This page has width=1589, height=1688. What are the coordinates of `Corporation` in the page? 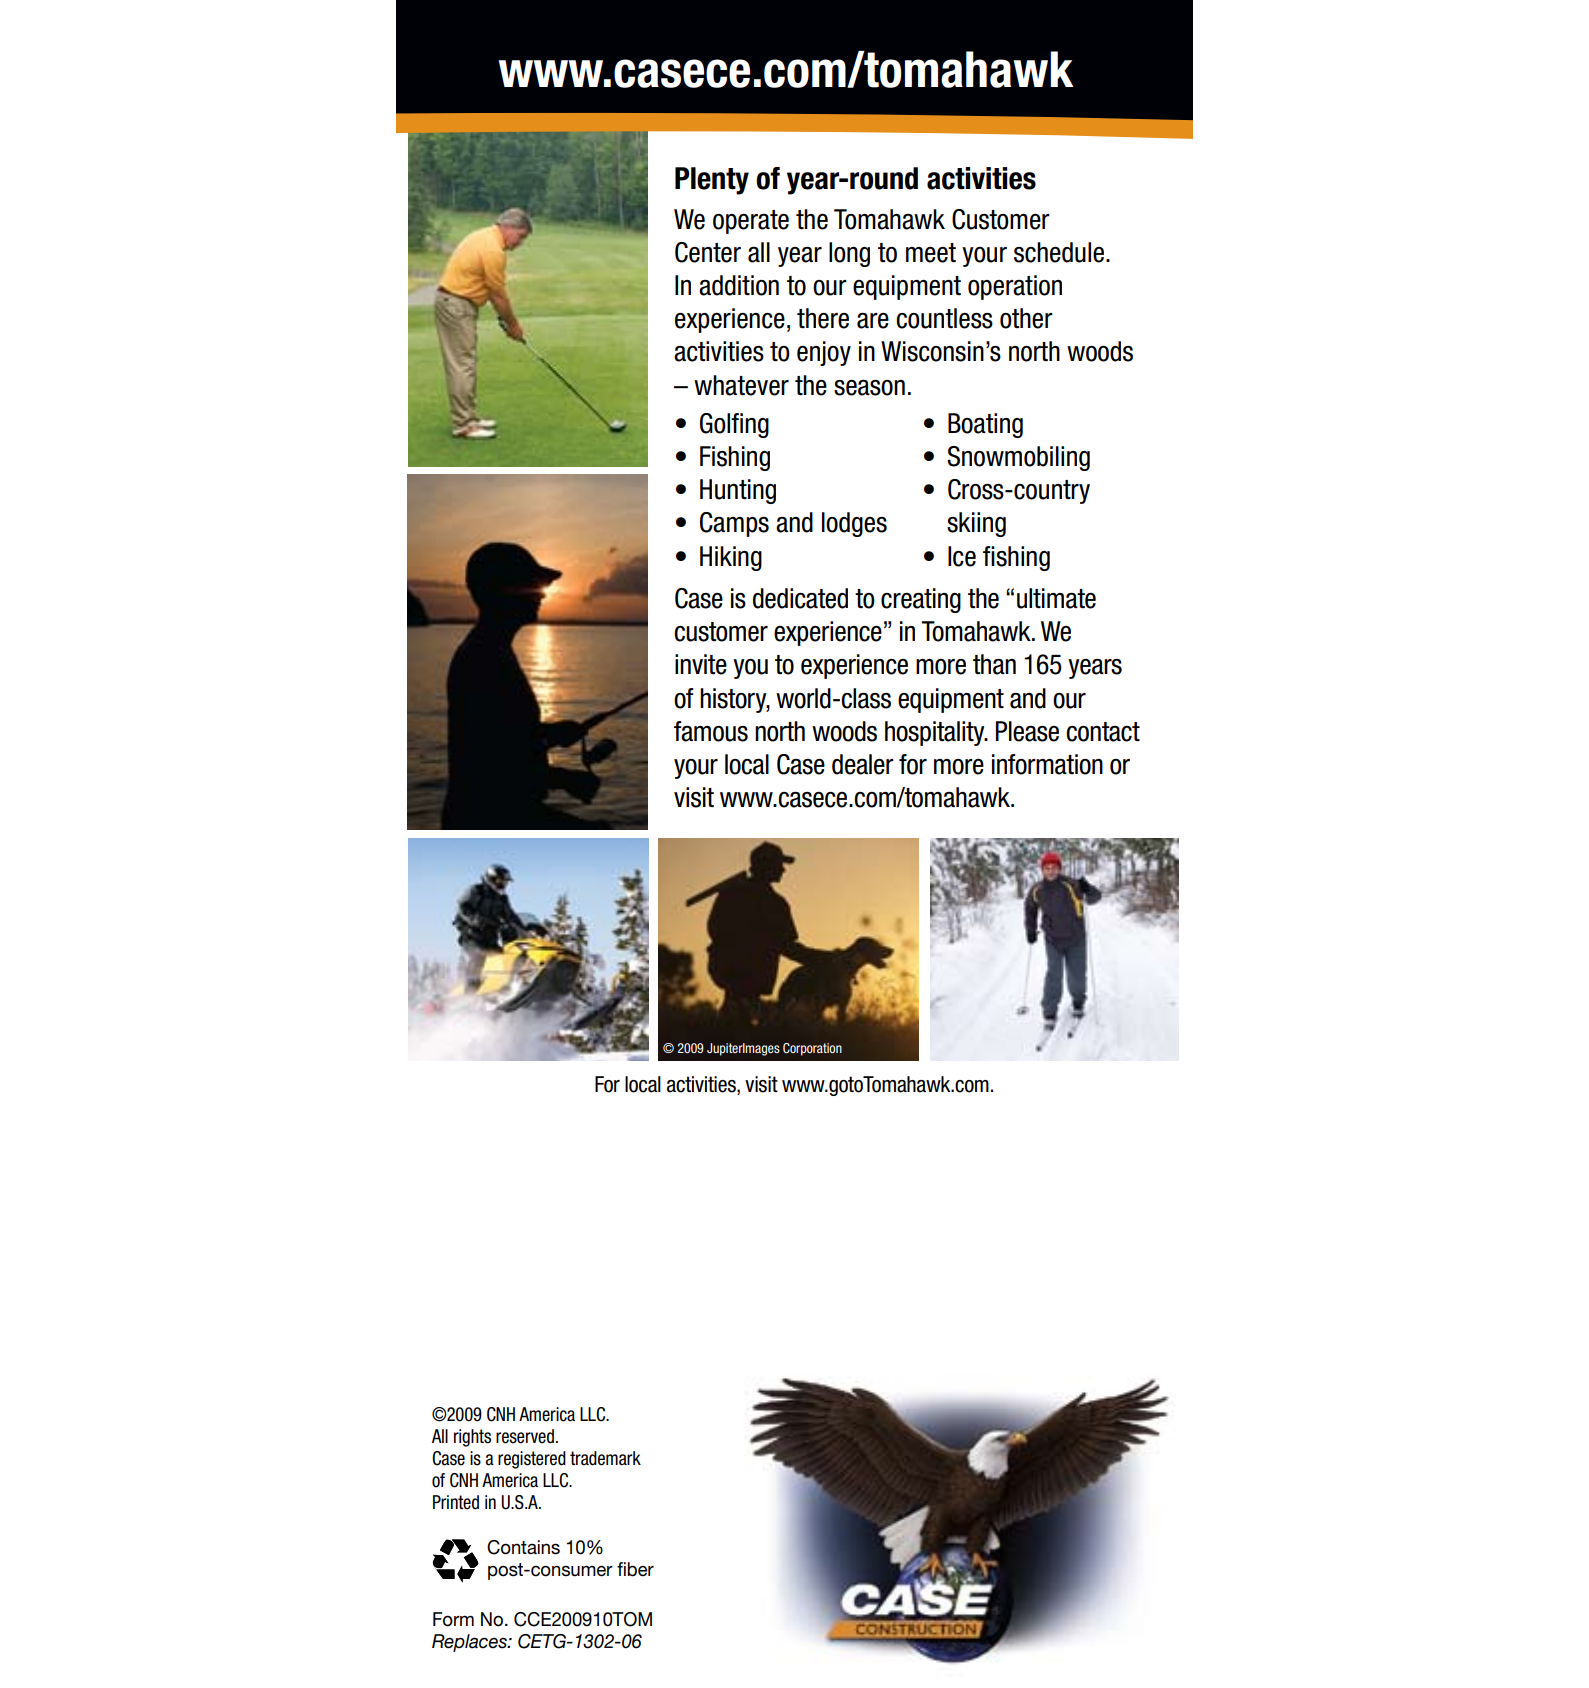 It's located at (812, 1049).
